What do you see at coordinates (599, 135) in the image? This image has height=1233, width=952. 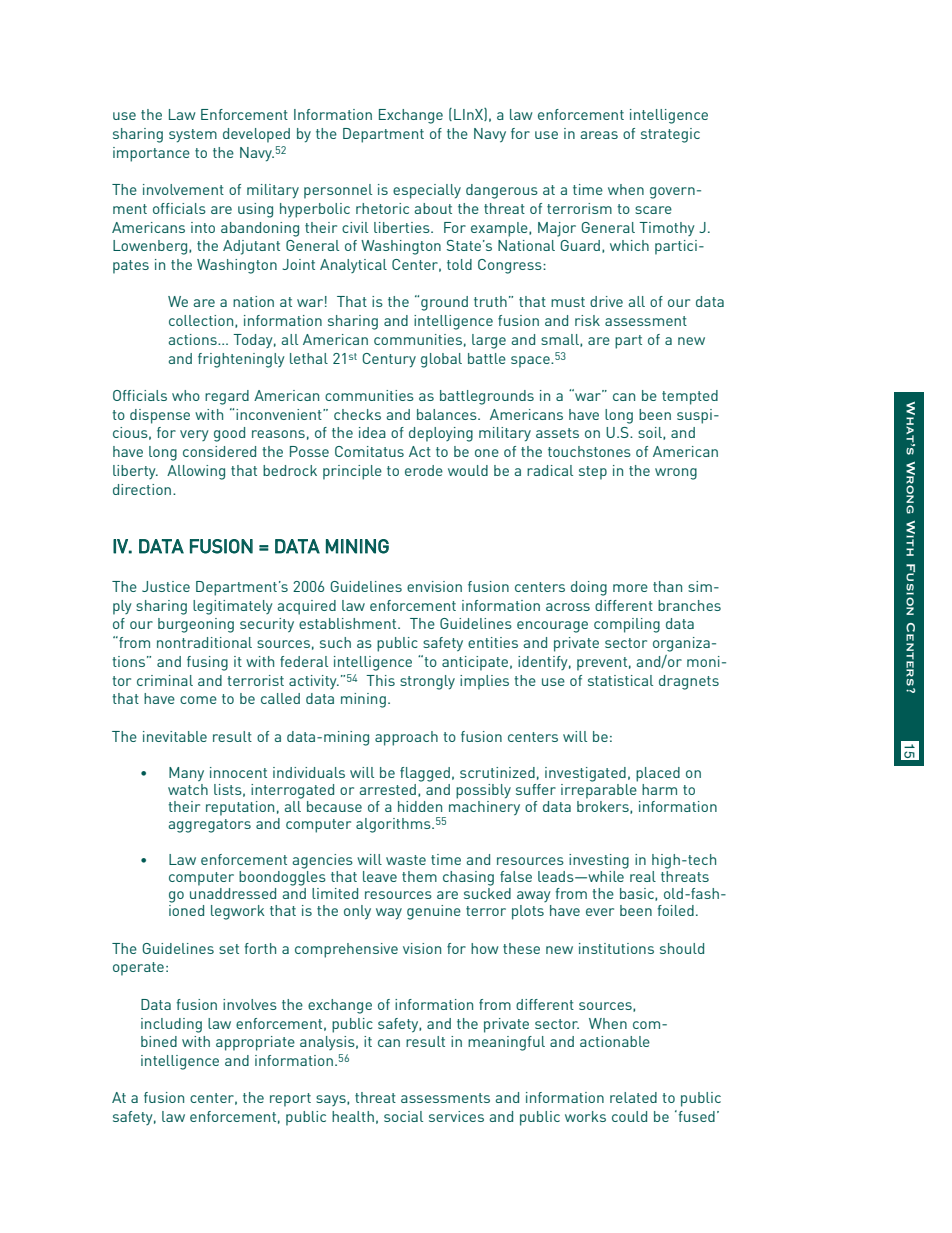 I see `areas` at bounding box center [599, 135].
